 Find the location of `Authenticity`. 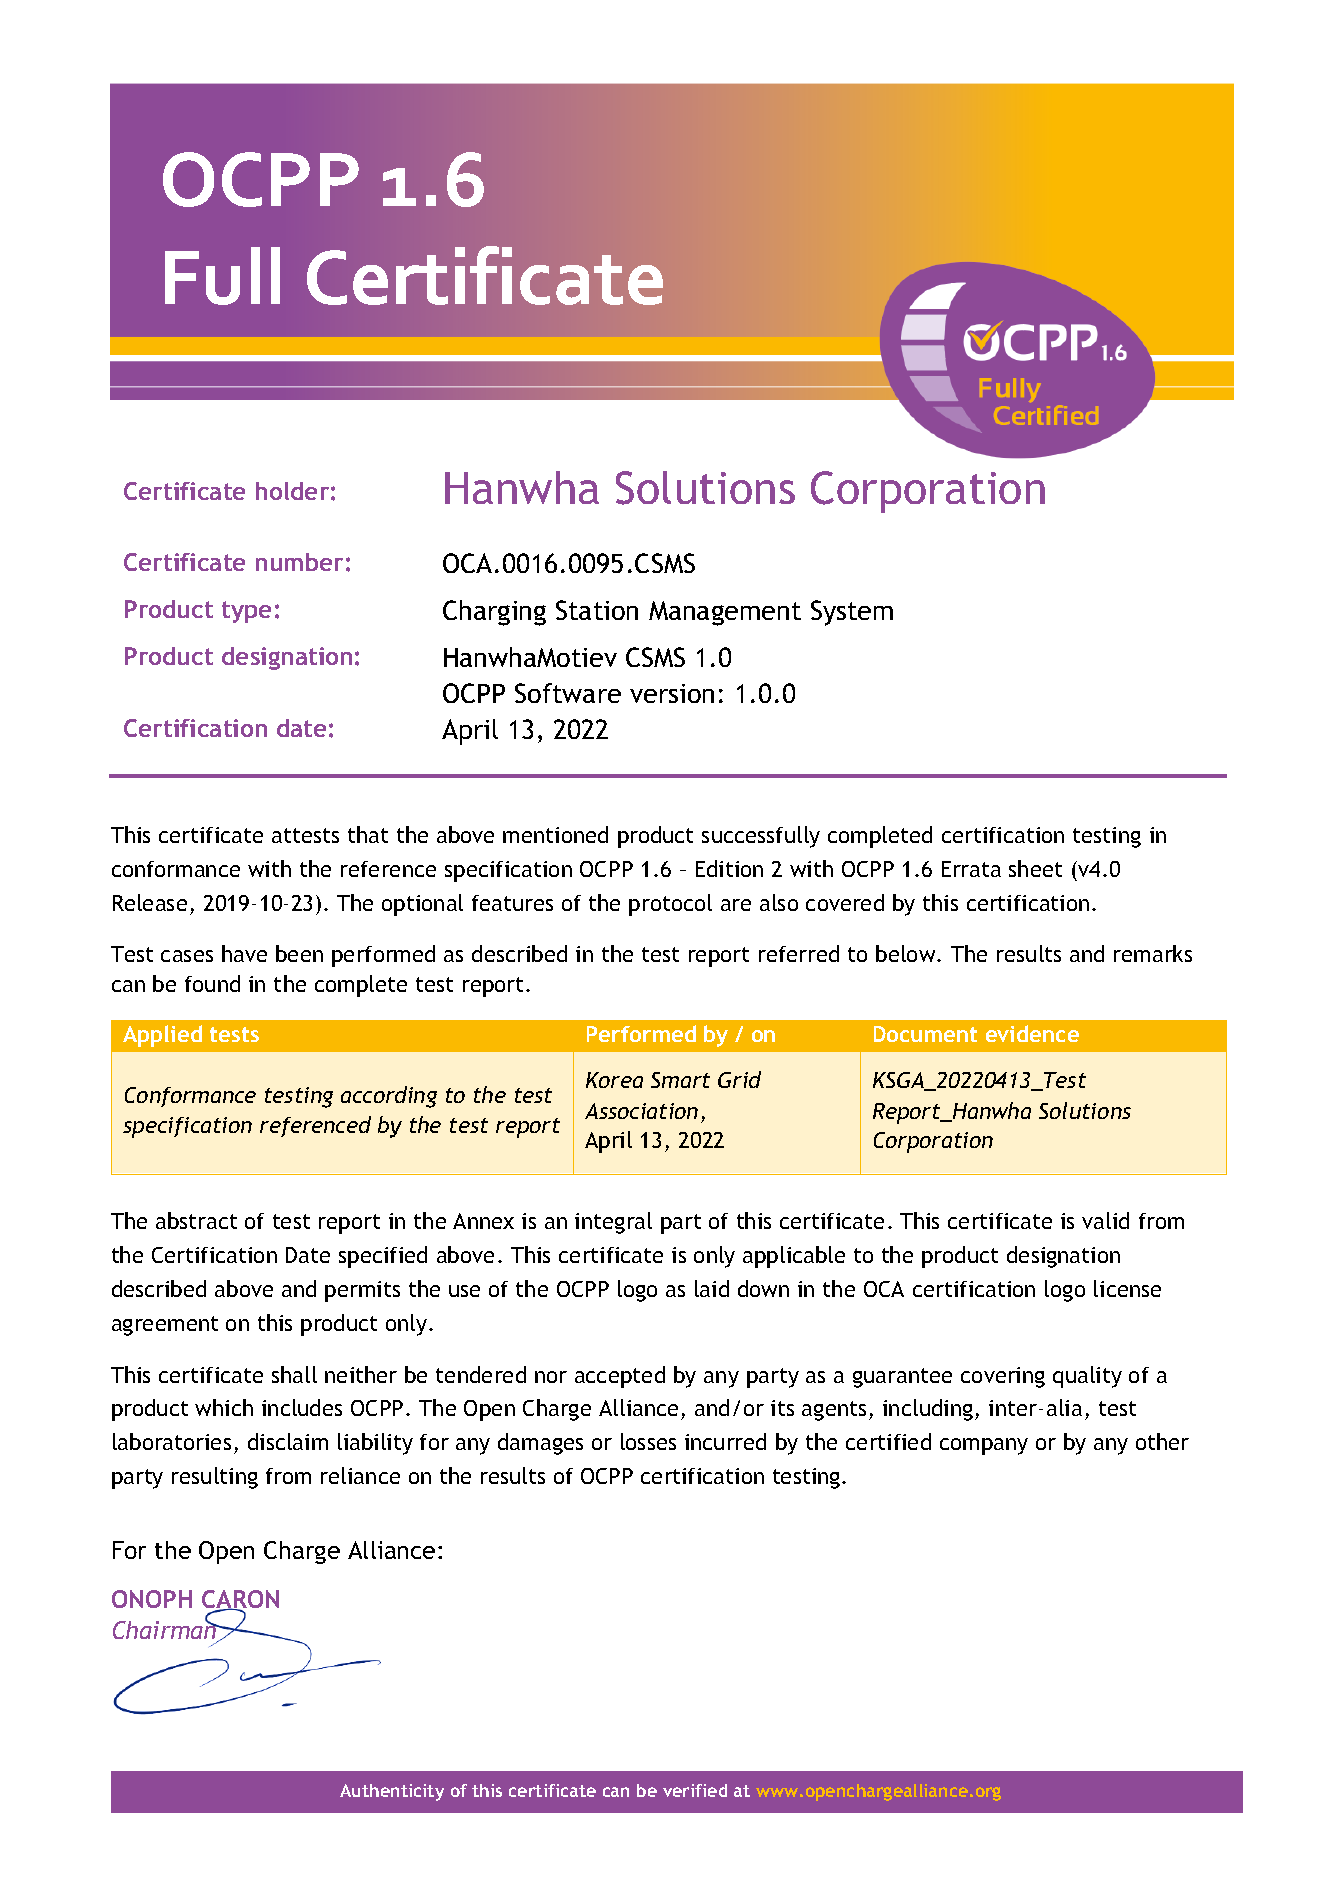

Authenticity is located at coordinates (392, 1792).
